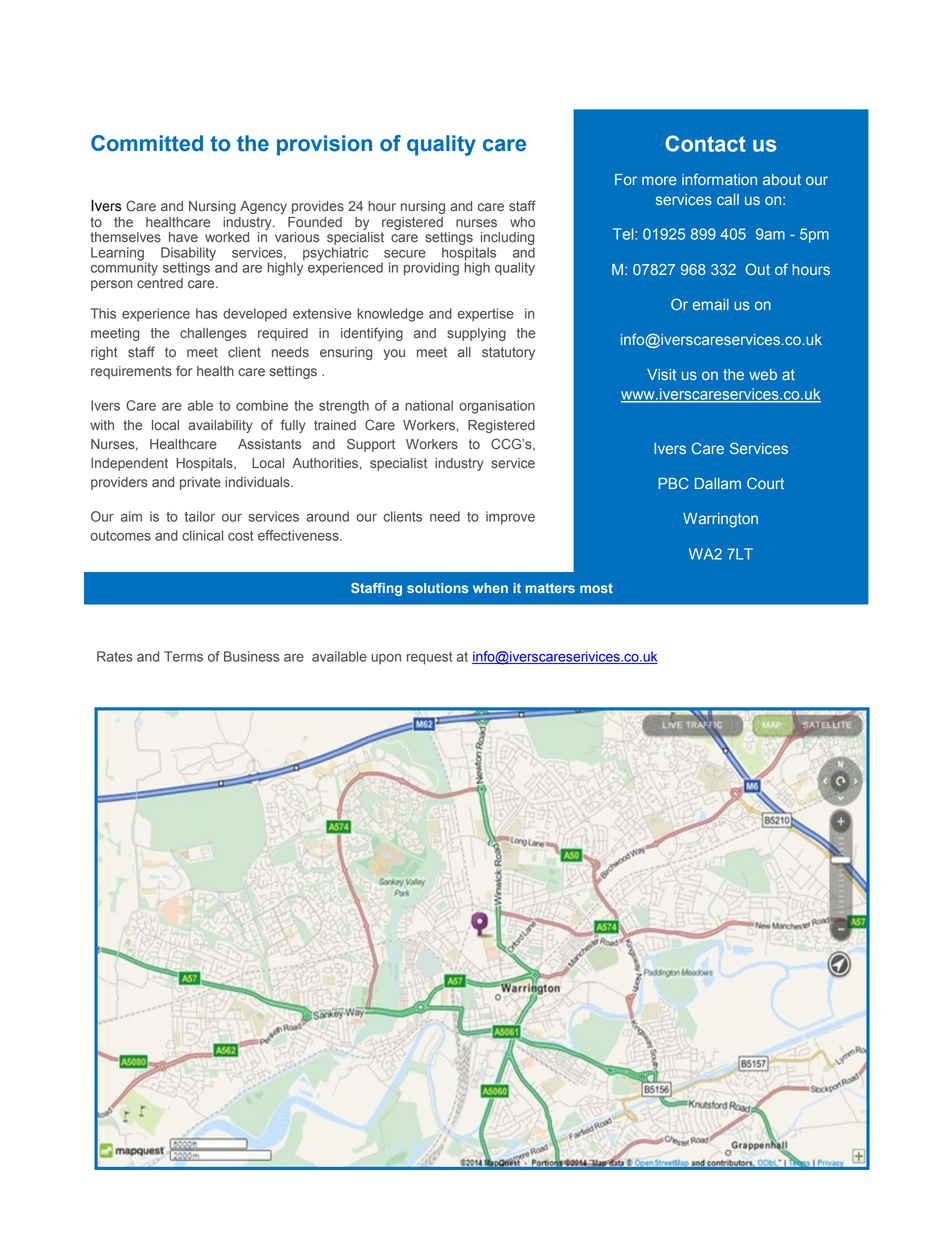 The width and height of the screenshot is (952, 1233). What do you see at coordinates (711, 304) in the screenshot?
I see `email` at bounding box center [711, 304].
